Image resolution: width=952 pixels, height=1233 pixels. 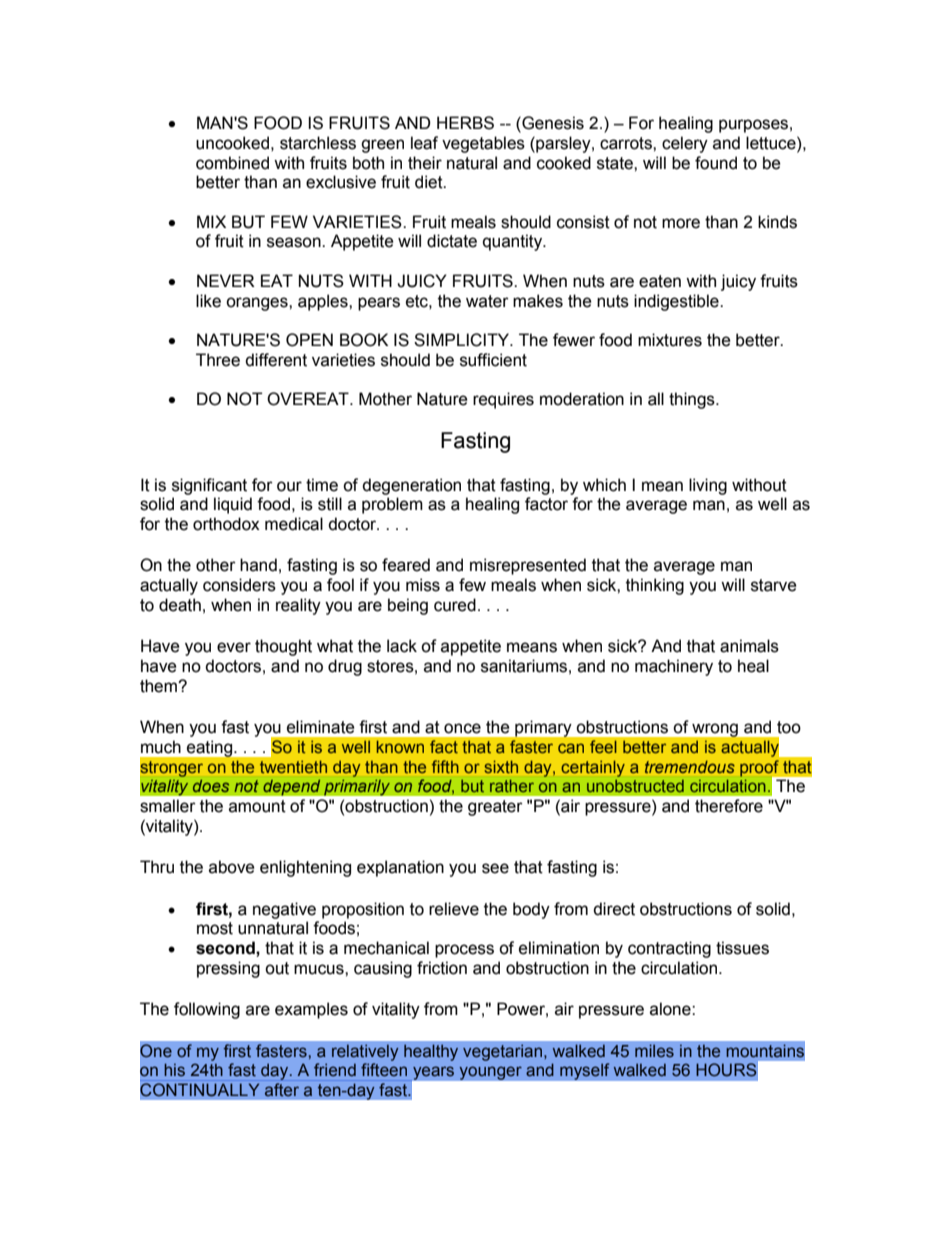 I want to click on following, so click(x=207, y=1010).
